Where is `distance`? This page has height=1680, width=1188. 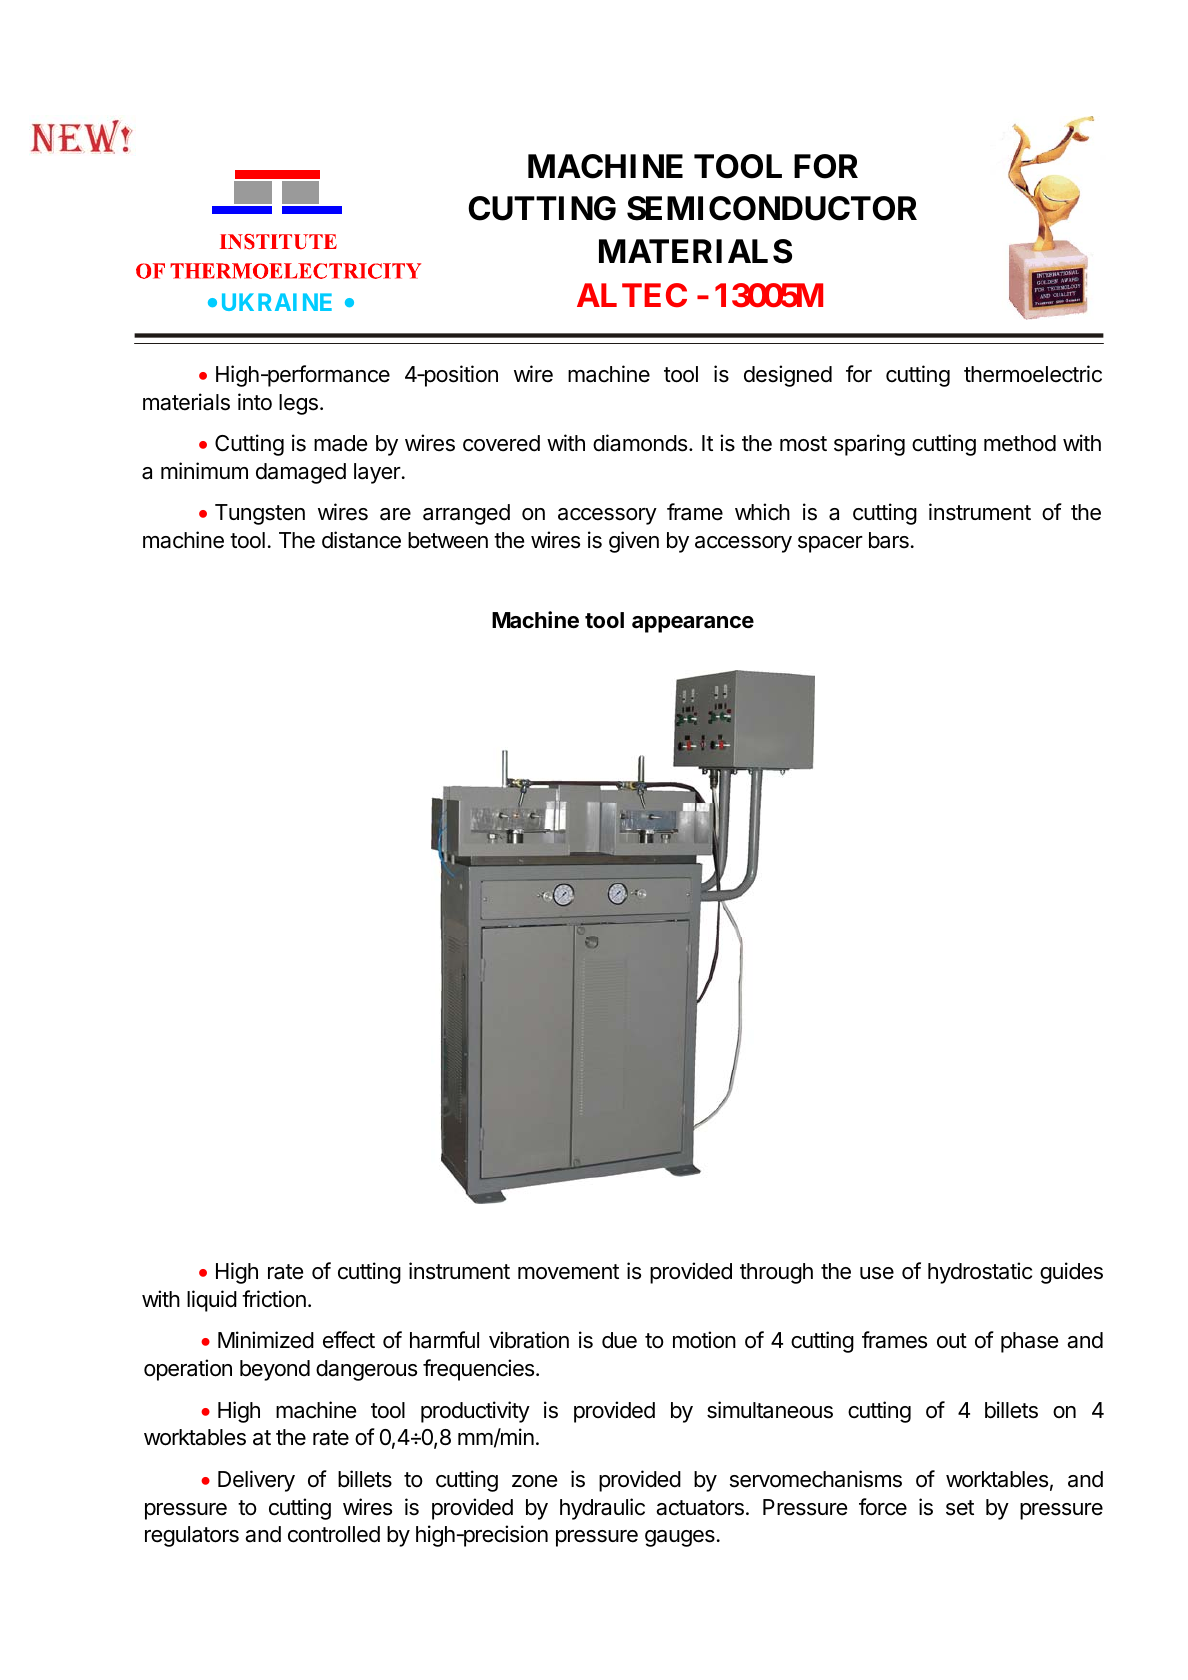
distance is located at coordinates (361, 540).
